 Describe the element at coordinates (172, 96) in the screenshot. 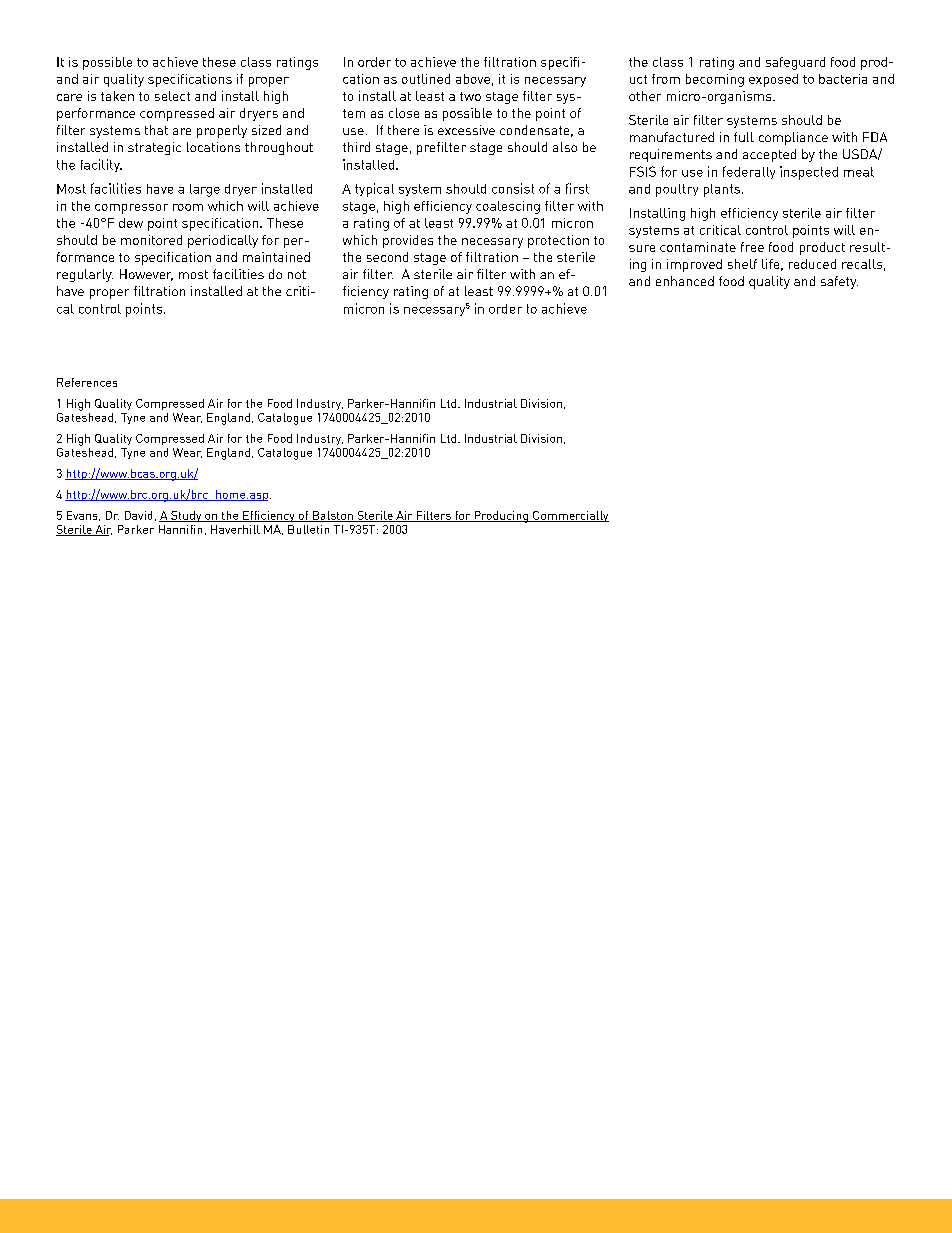

I see `select` at that location.
